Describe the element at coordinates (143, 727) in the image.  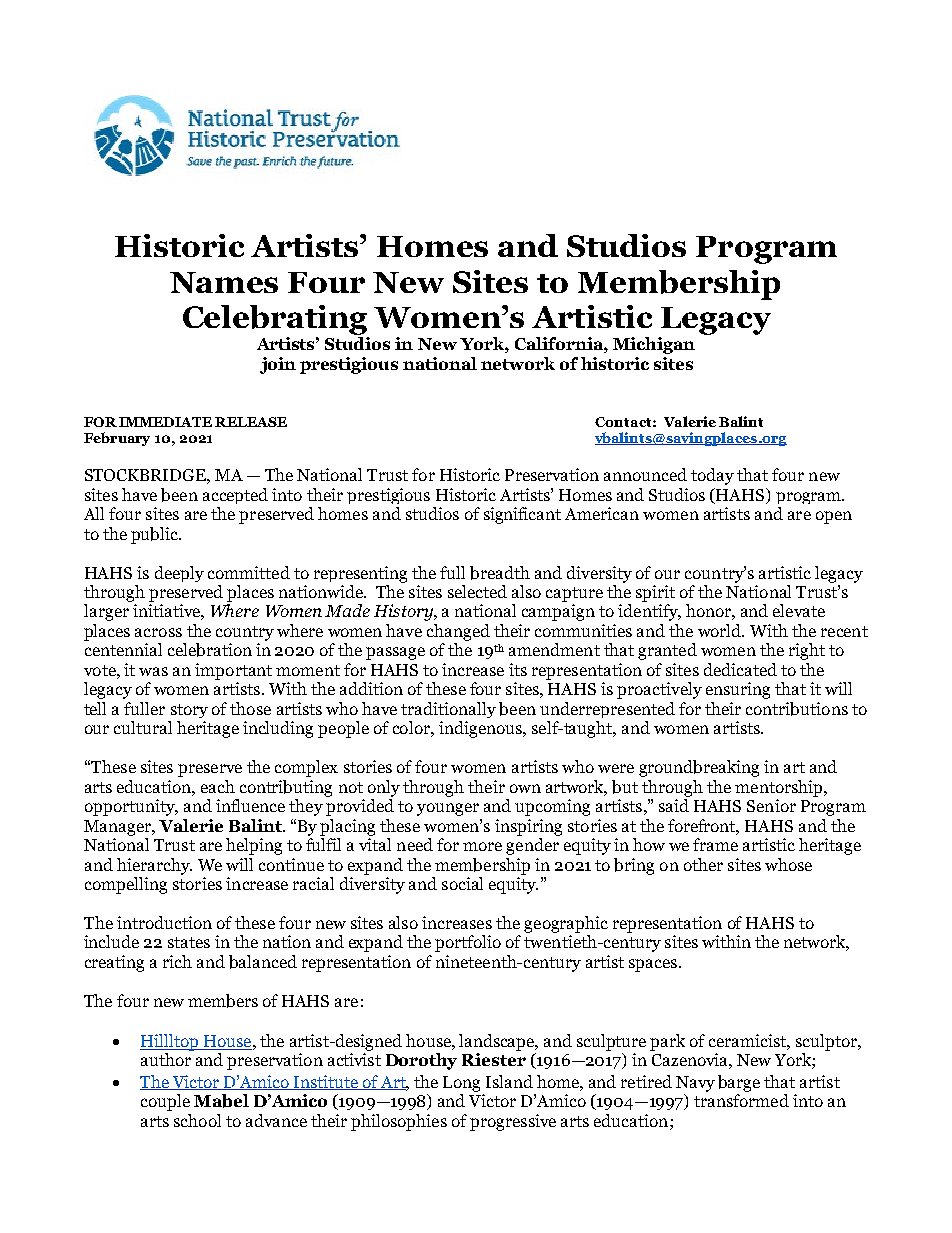
I see `cultural` at that location.
